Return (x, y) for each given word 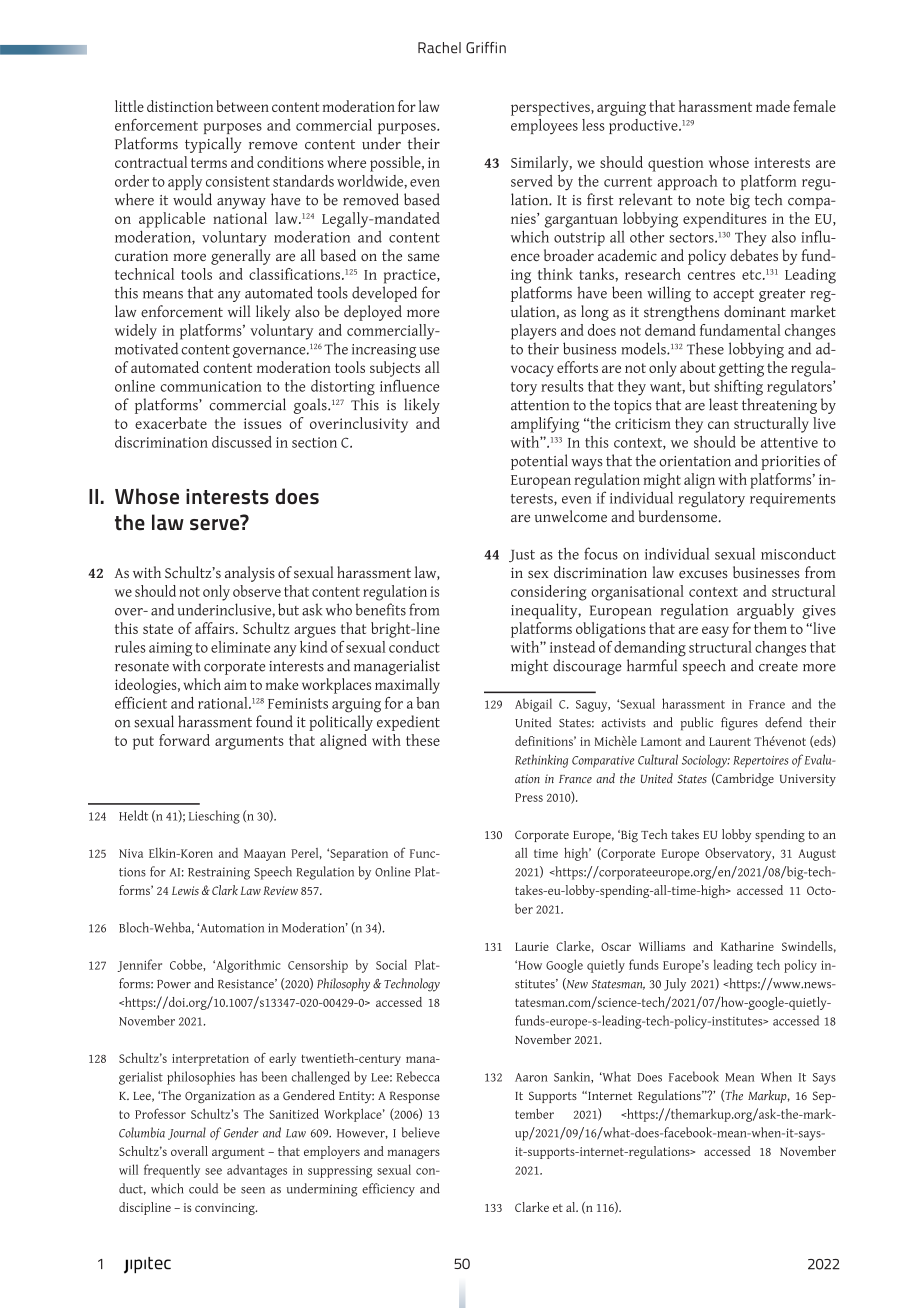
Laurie (532, 946)
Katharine (747, 946)
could (203, 1188)
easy (715, 632)
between (242, 106)
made (773, 106)
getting (741, 369)
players (533, 332)
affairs (216, 628)
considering (549, 593)
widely (136, 332)
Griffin (486, 48)
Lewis (185, 890)
